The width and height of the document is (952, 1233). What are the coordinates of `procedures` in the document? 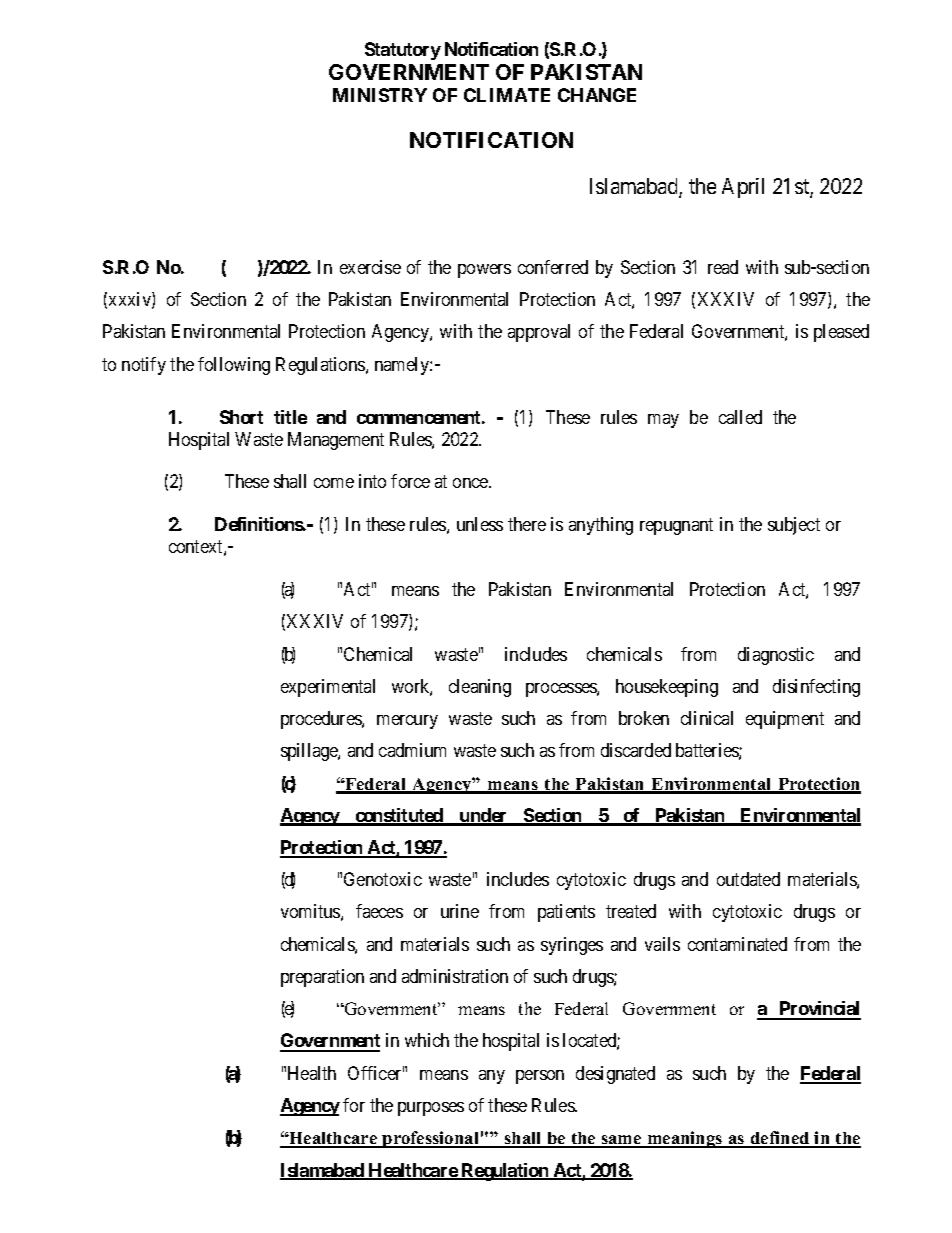 It's located at (322, 720).
